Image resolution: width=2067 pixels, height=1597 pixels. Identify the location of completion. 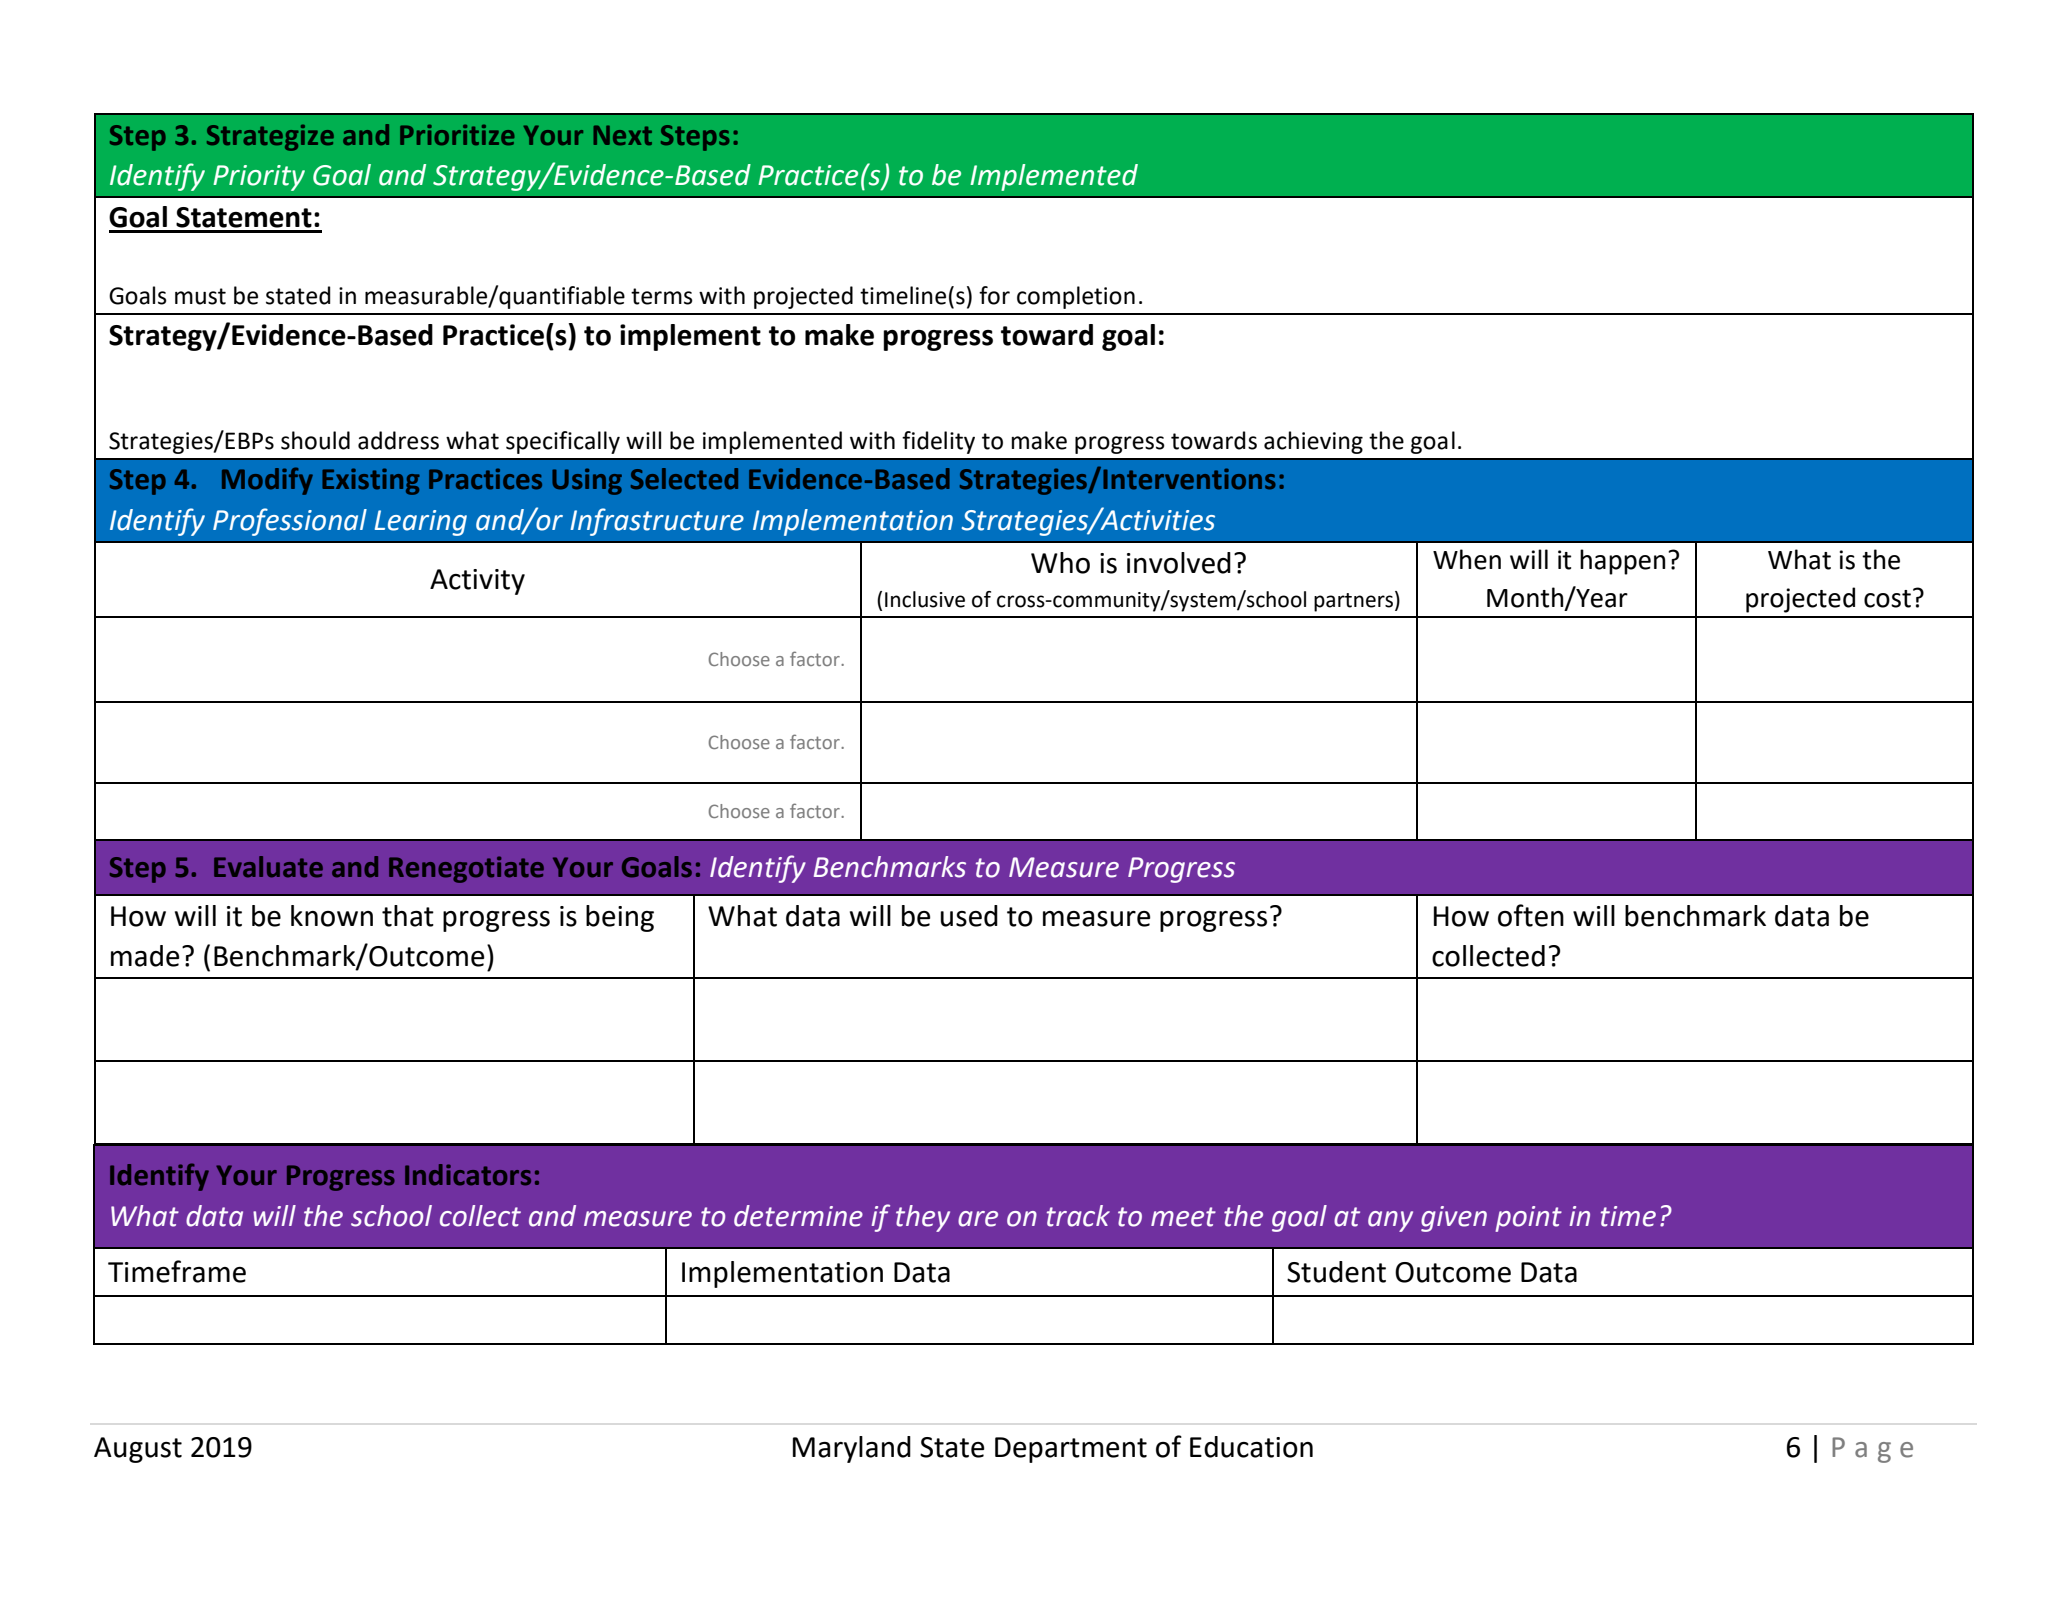
(1076, 297).
